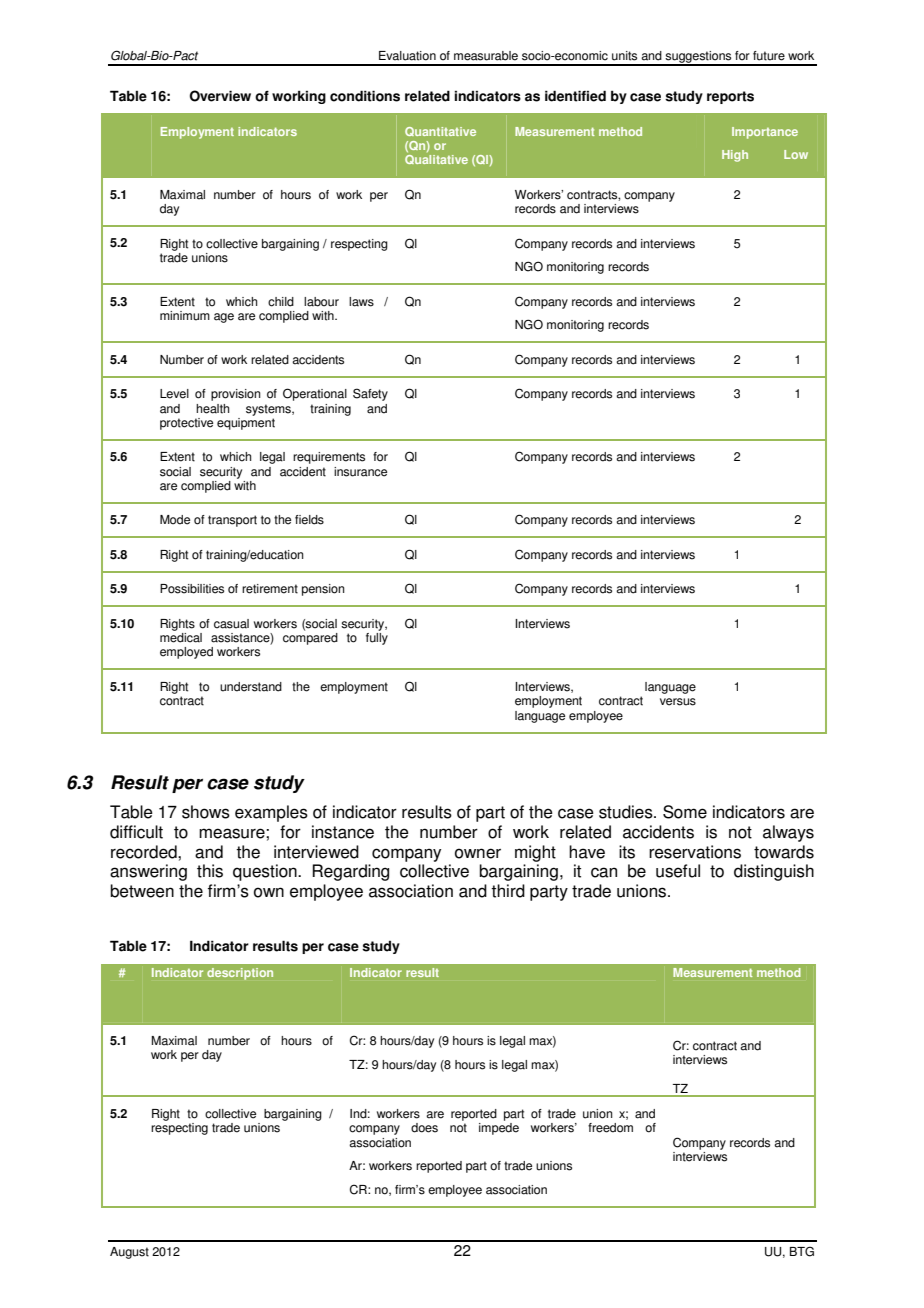 This image has height=1308, width=924. Describe the element at coordinates (478, 853) in the image. I see `owner` at that location.
